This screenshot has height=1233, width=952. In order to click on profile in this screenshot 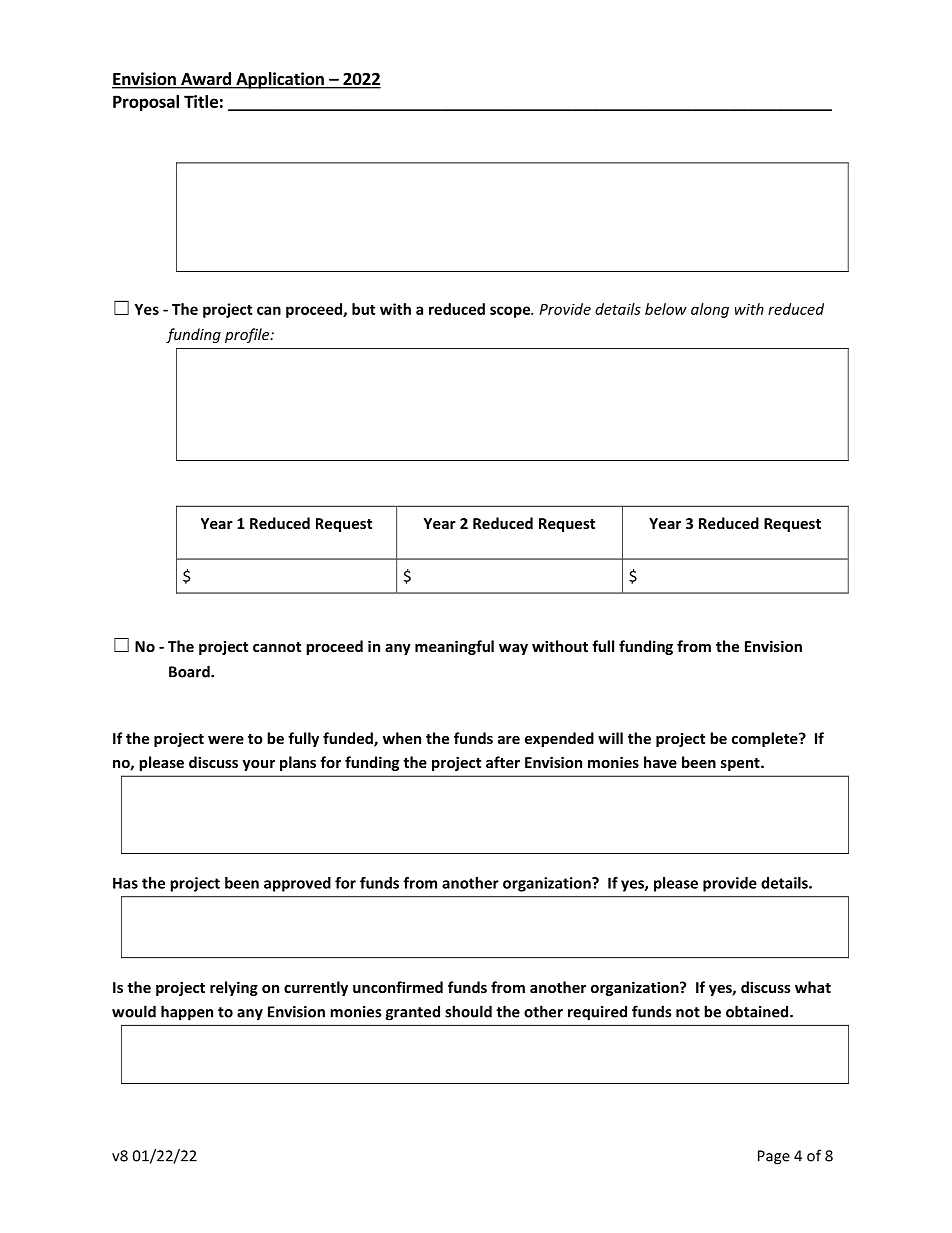, I will do `click(248, 335)`.
